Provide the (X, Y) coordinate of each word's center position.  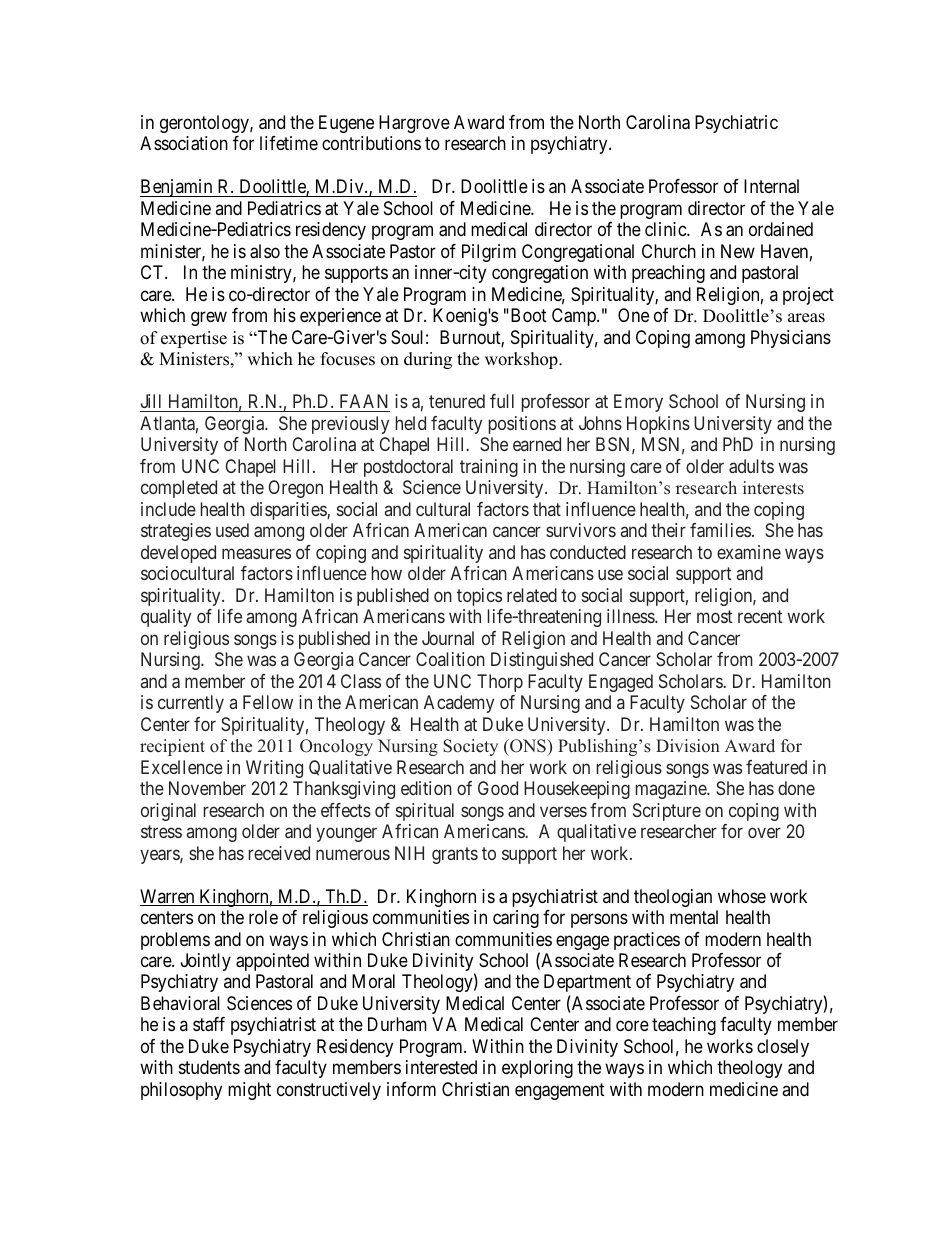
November (207, 788)
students (209, 1067)
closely (783, 1048)
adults (751, 466)
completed (179, 489)
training (489, 468)
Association (184, 143)
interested (441, 1067)
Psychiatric (736, 124)
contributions (371, 143)
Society (470, 747)
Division (688, 746)
